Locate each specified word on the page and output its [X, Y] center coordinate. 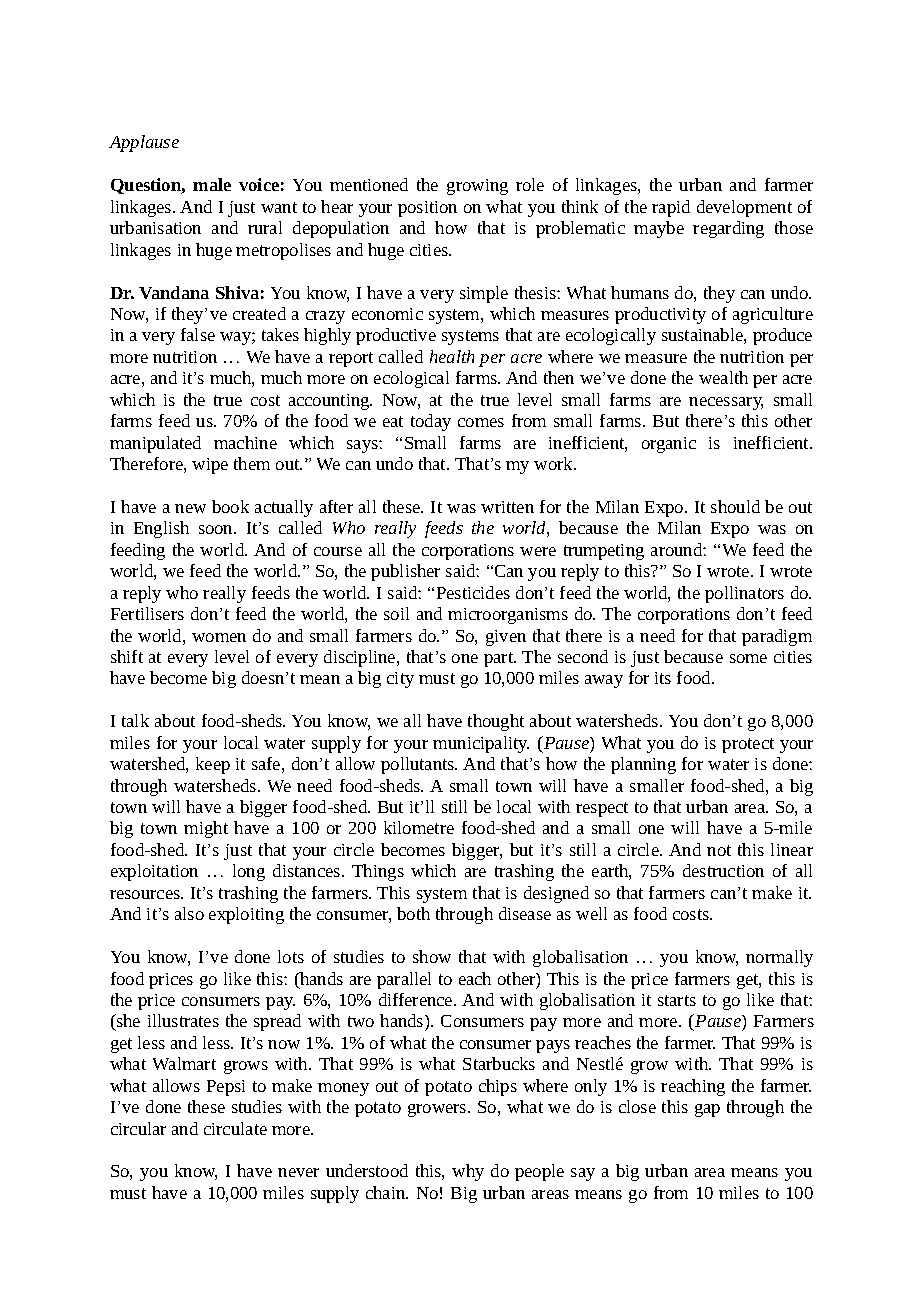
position [427, 209]
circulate [235, 1128]
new [190, 508]
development [744, 208]
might [206, 829]
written [507, 507]
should [735, 506]
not [719, 850]
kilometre [419, 827]
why [468, 1172]
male [212, 184]
